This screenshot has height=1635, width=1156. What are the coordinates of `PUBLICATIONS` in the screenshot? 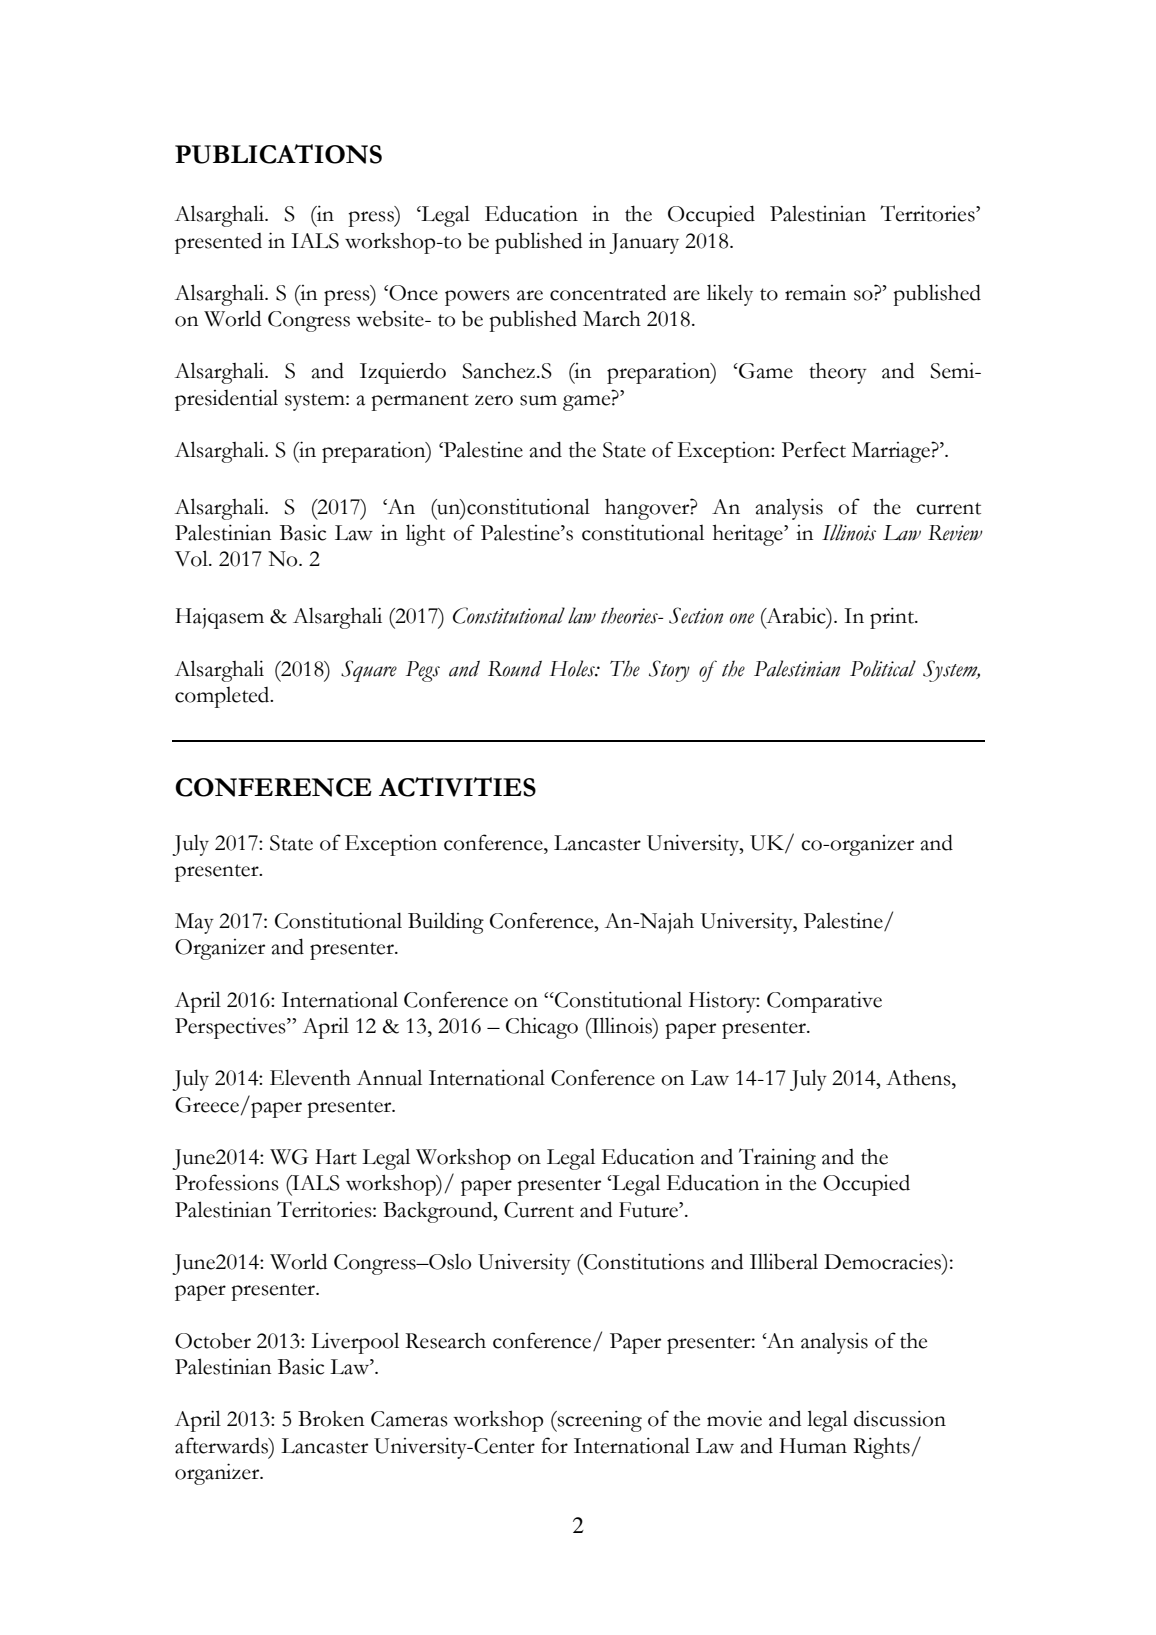 It's located at (278, 154).
